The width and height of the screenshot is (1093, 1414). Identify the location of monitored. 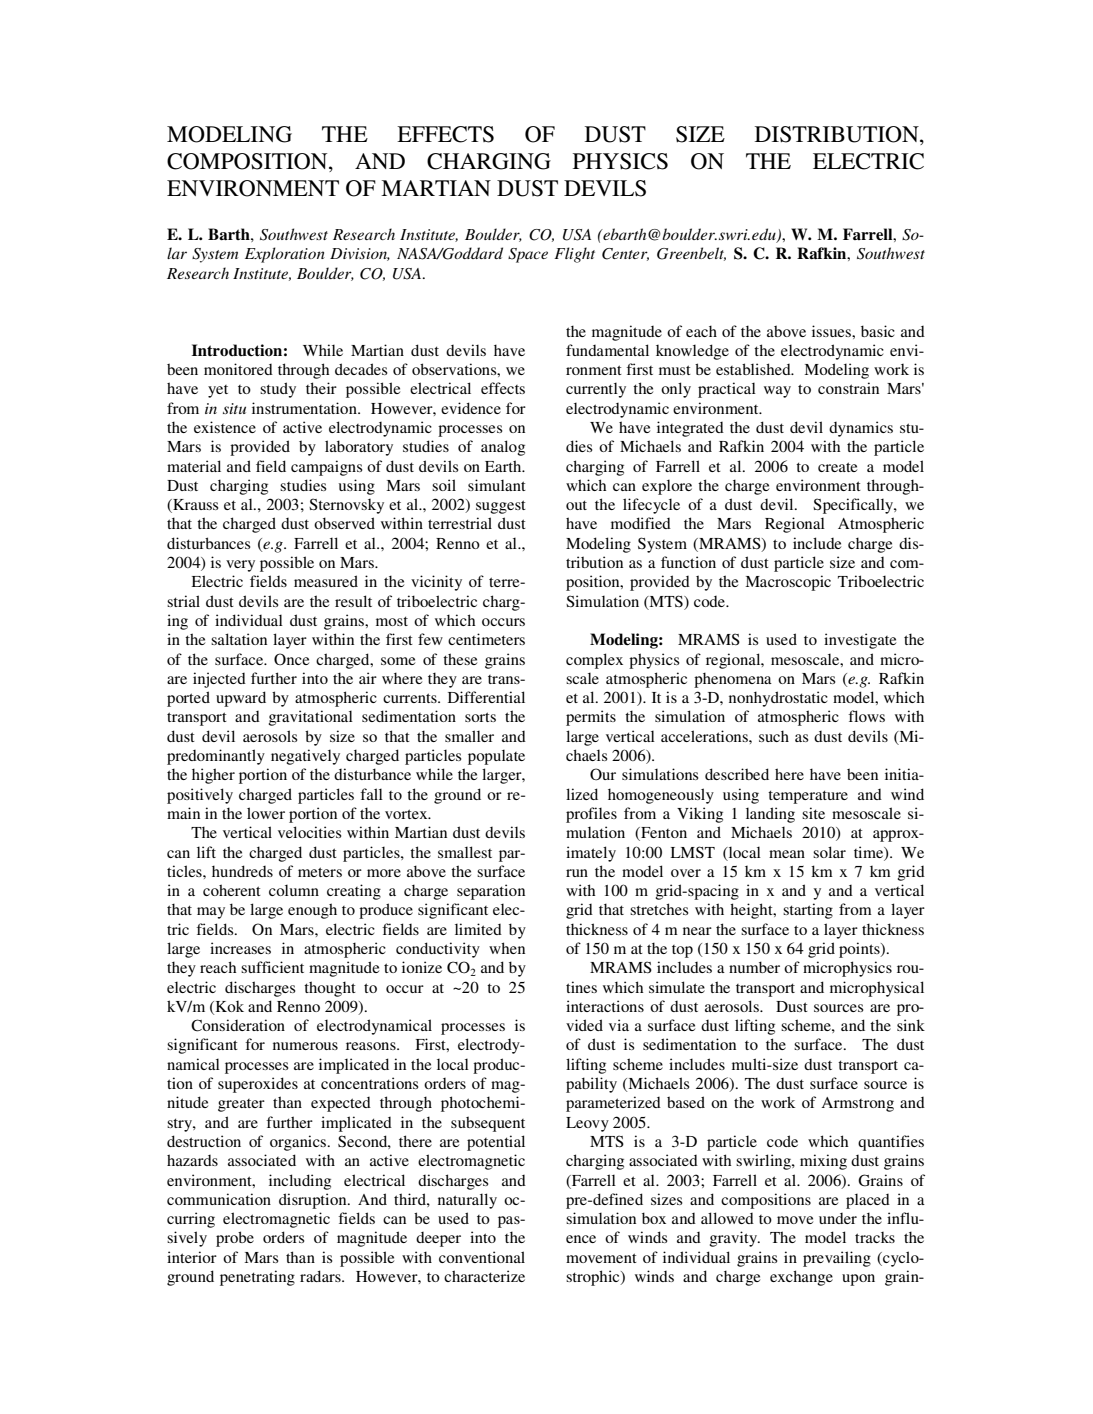
(238, 369).
